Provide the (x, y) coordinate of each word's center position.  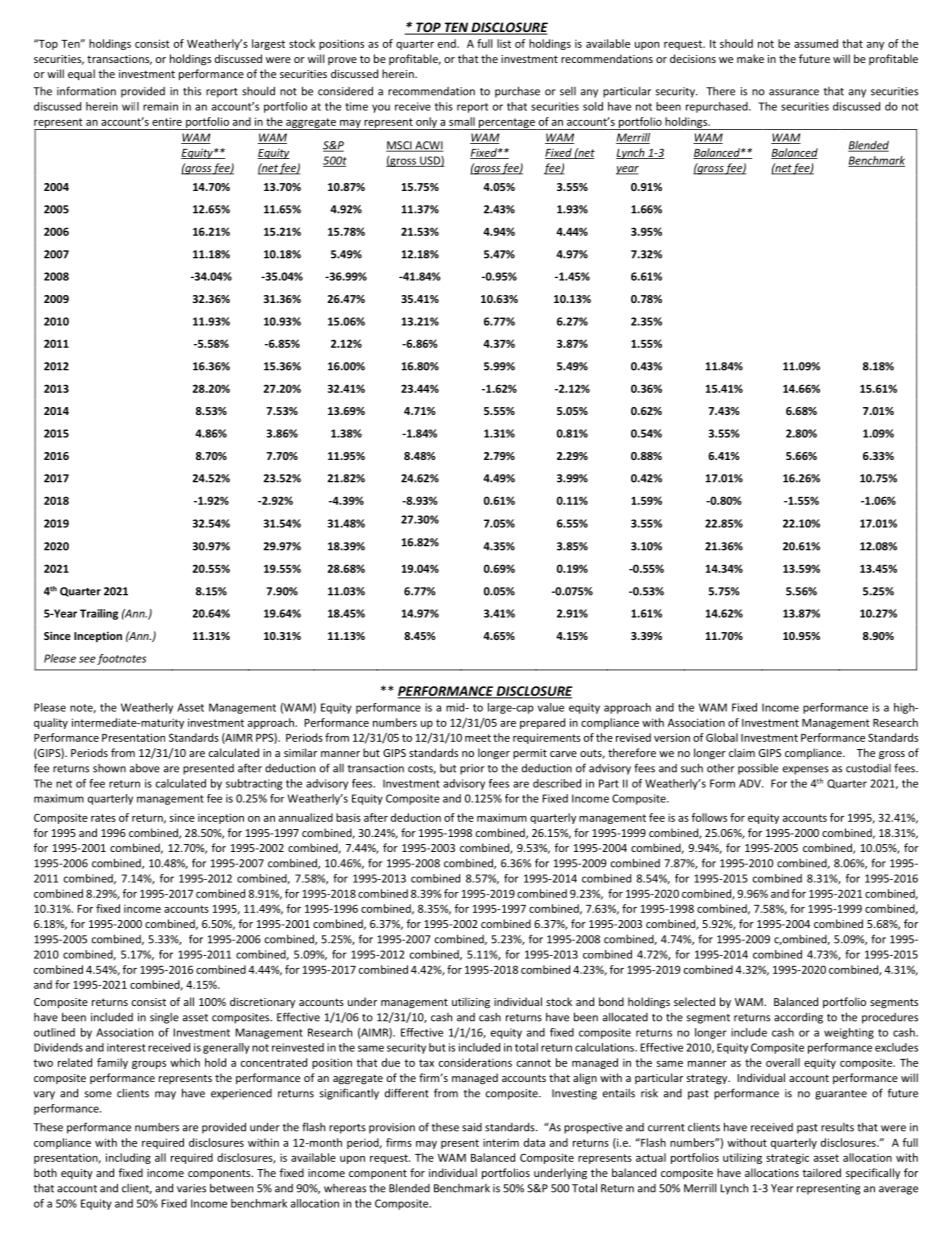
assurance (794, 92)
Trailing (99, 614)
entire (167, 121)
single (164, 1018)
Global (722, 737)
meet (478, 738)
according (798, 1018)
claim (742, 752)
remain (160, 106)
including (128, 1158)
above (145, 768)
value (551, 707)
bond (611, 1001)
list (504, 43)
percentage (507, 124)
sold (593, 106)
